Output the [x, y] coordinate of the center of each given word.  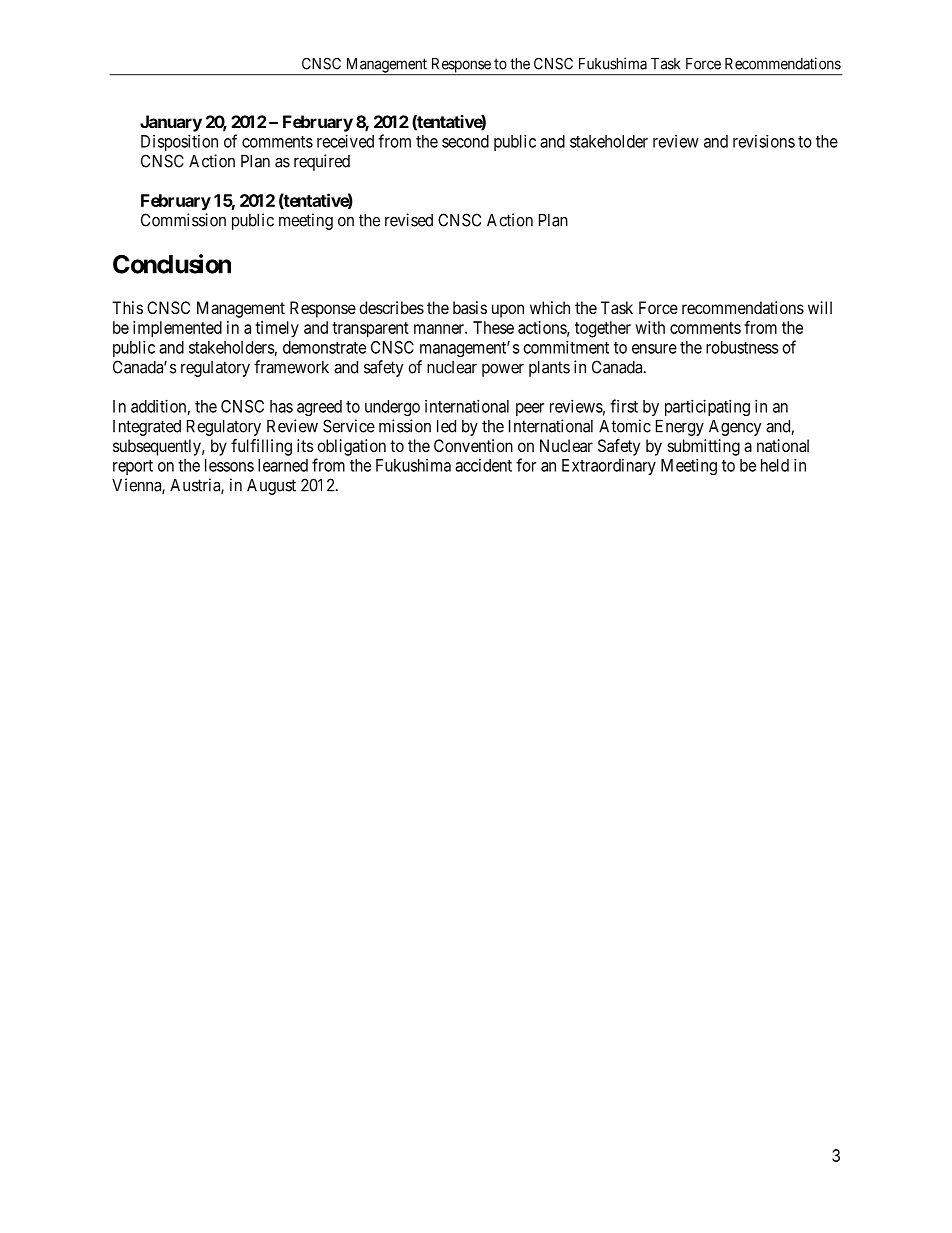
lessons [229, 465]
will [820, 307]
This [127, 307]
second [465, 141]
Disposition [179, 142]
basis [470, 307]
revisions [764, 141]
